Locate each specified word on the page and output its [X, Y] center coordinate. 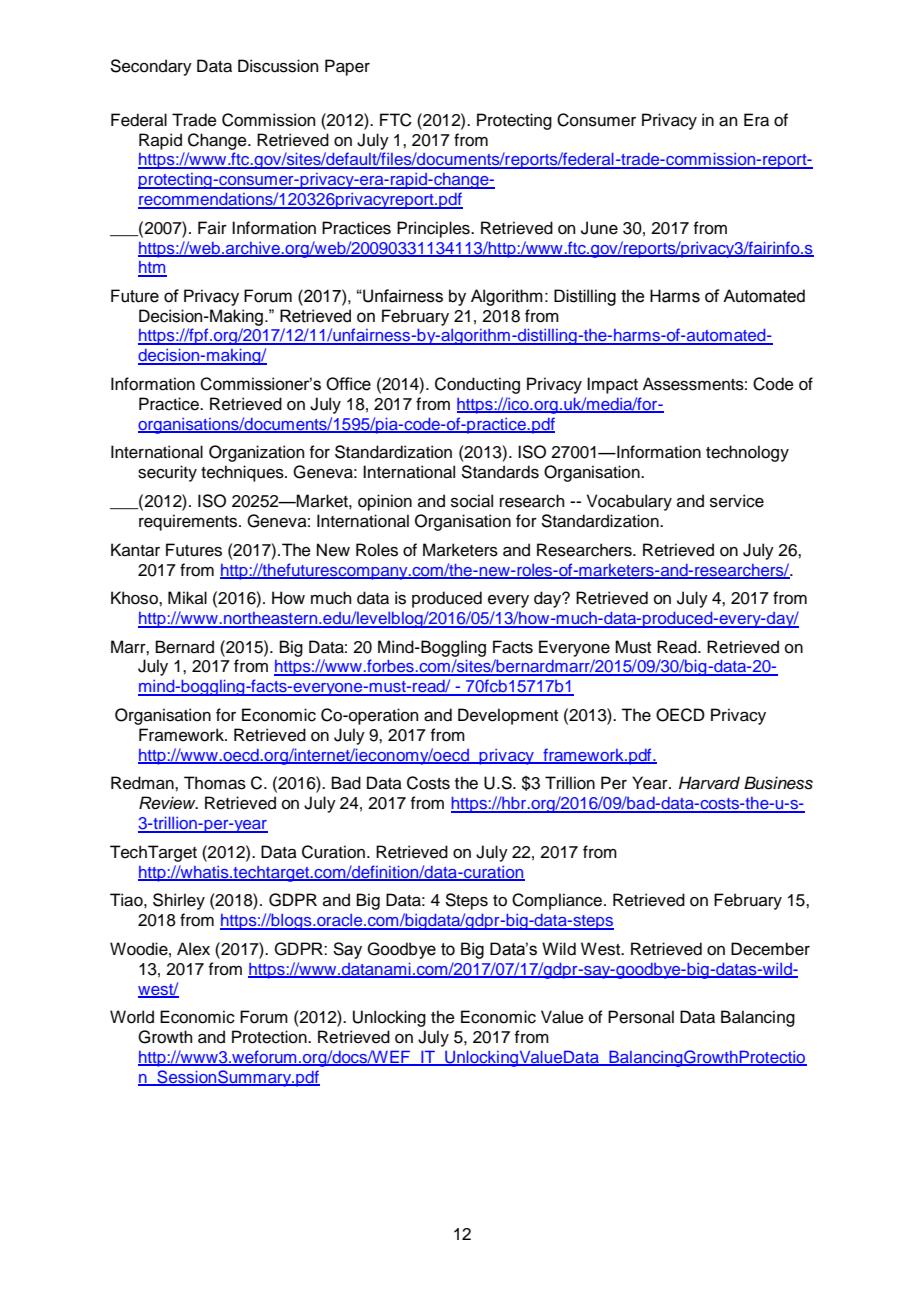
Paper [347, 67]
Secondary [151, 67]
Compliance [557, 901]
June [599, 228]
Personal [641, 1017]
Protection [270, 1037]
